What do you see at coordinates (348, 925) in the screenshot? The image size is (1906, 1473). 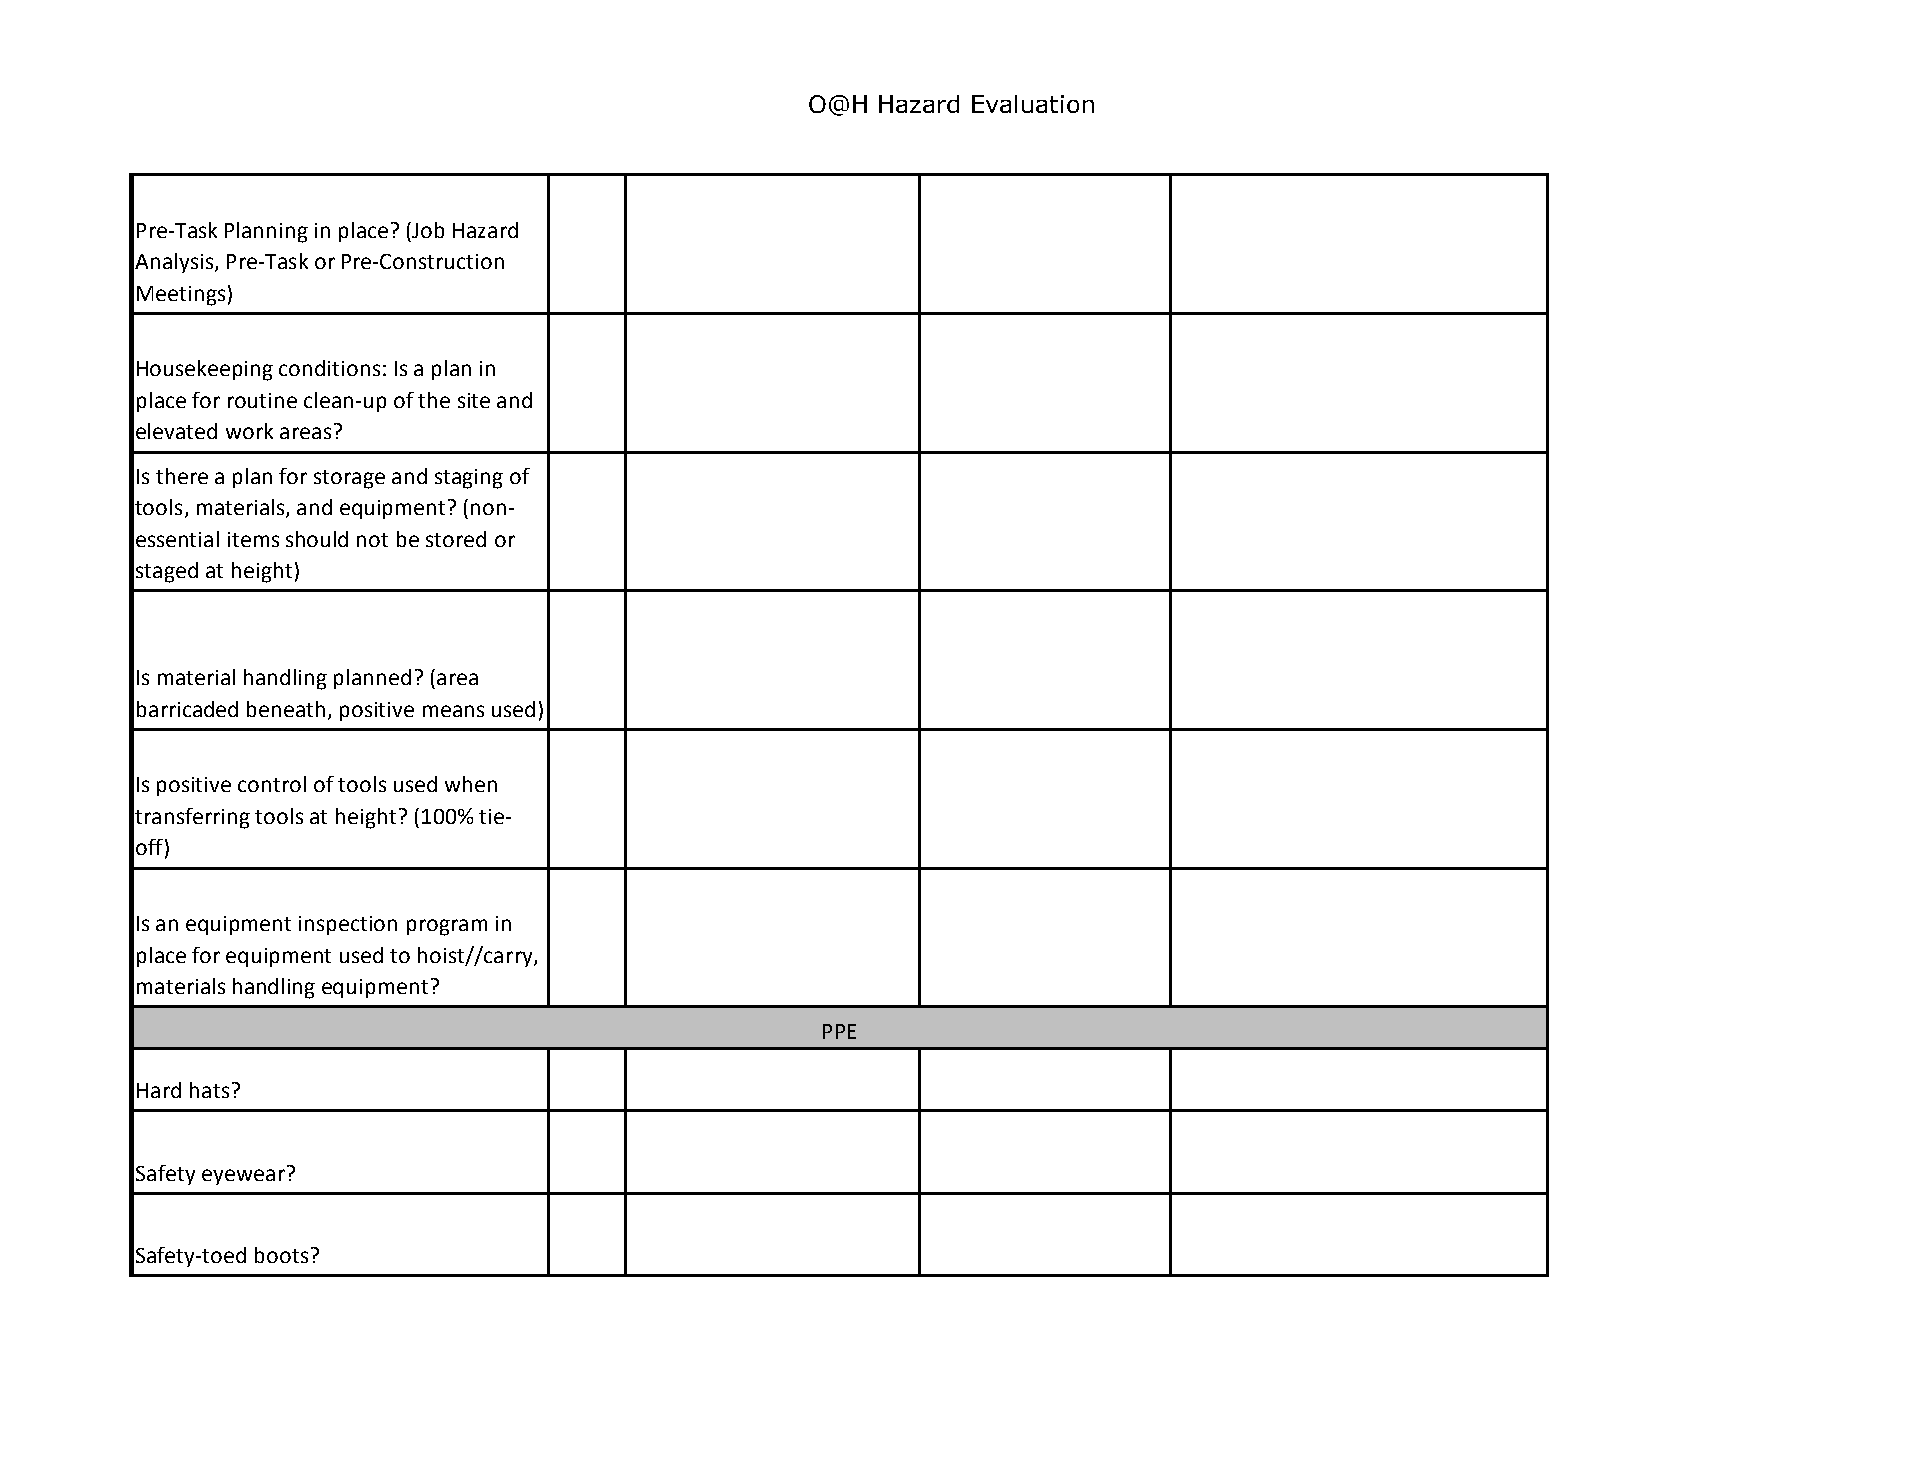 I see `inspection` at bounding box center [348, 925].
